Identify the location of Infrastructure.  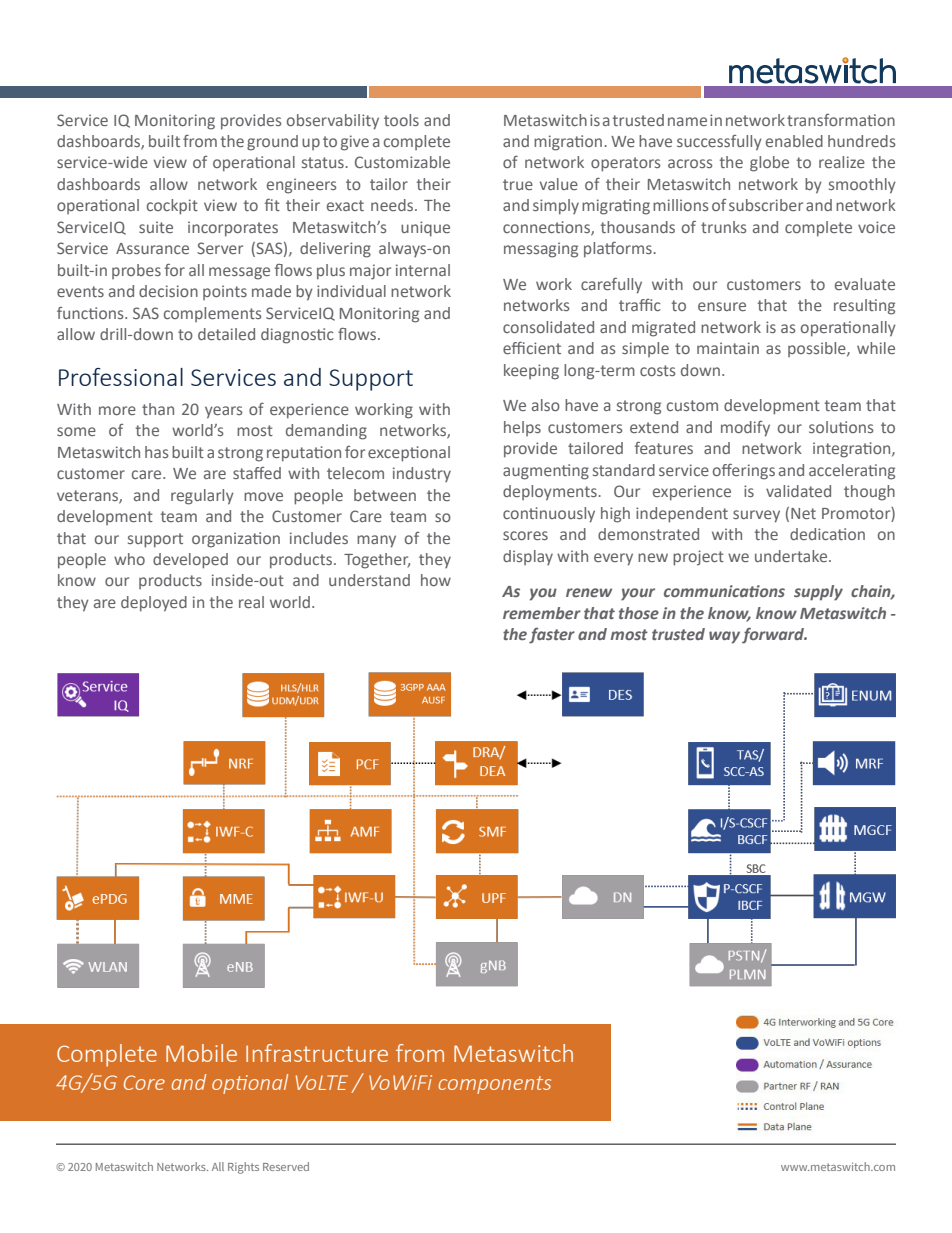
(317, 1053).
